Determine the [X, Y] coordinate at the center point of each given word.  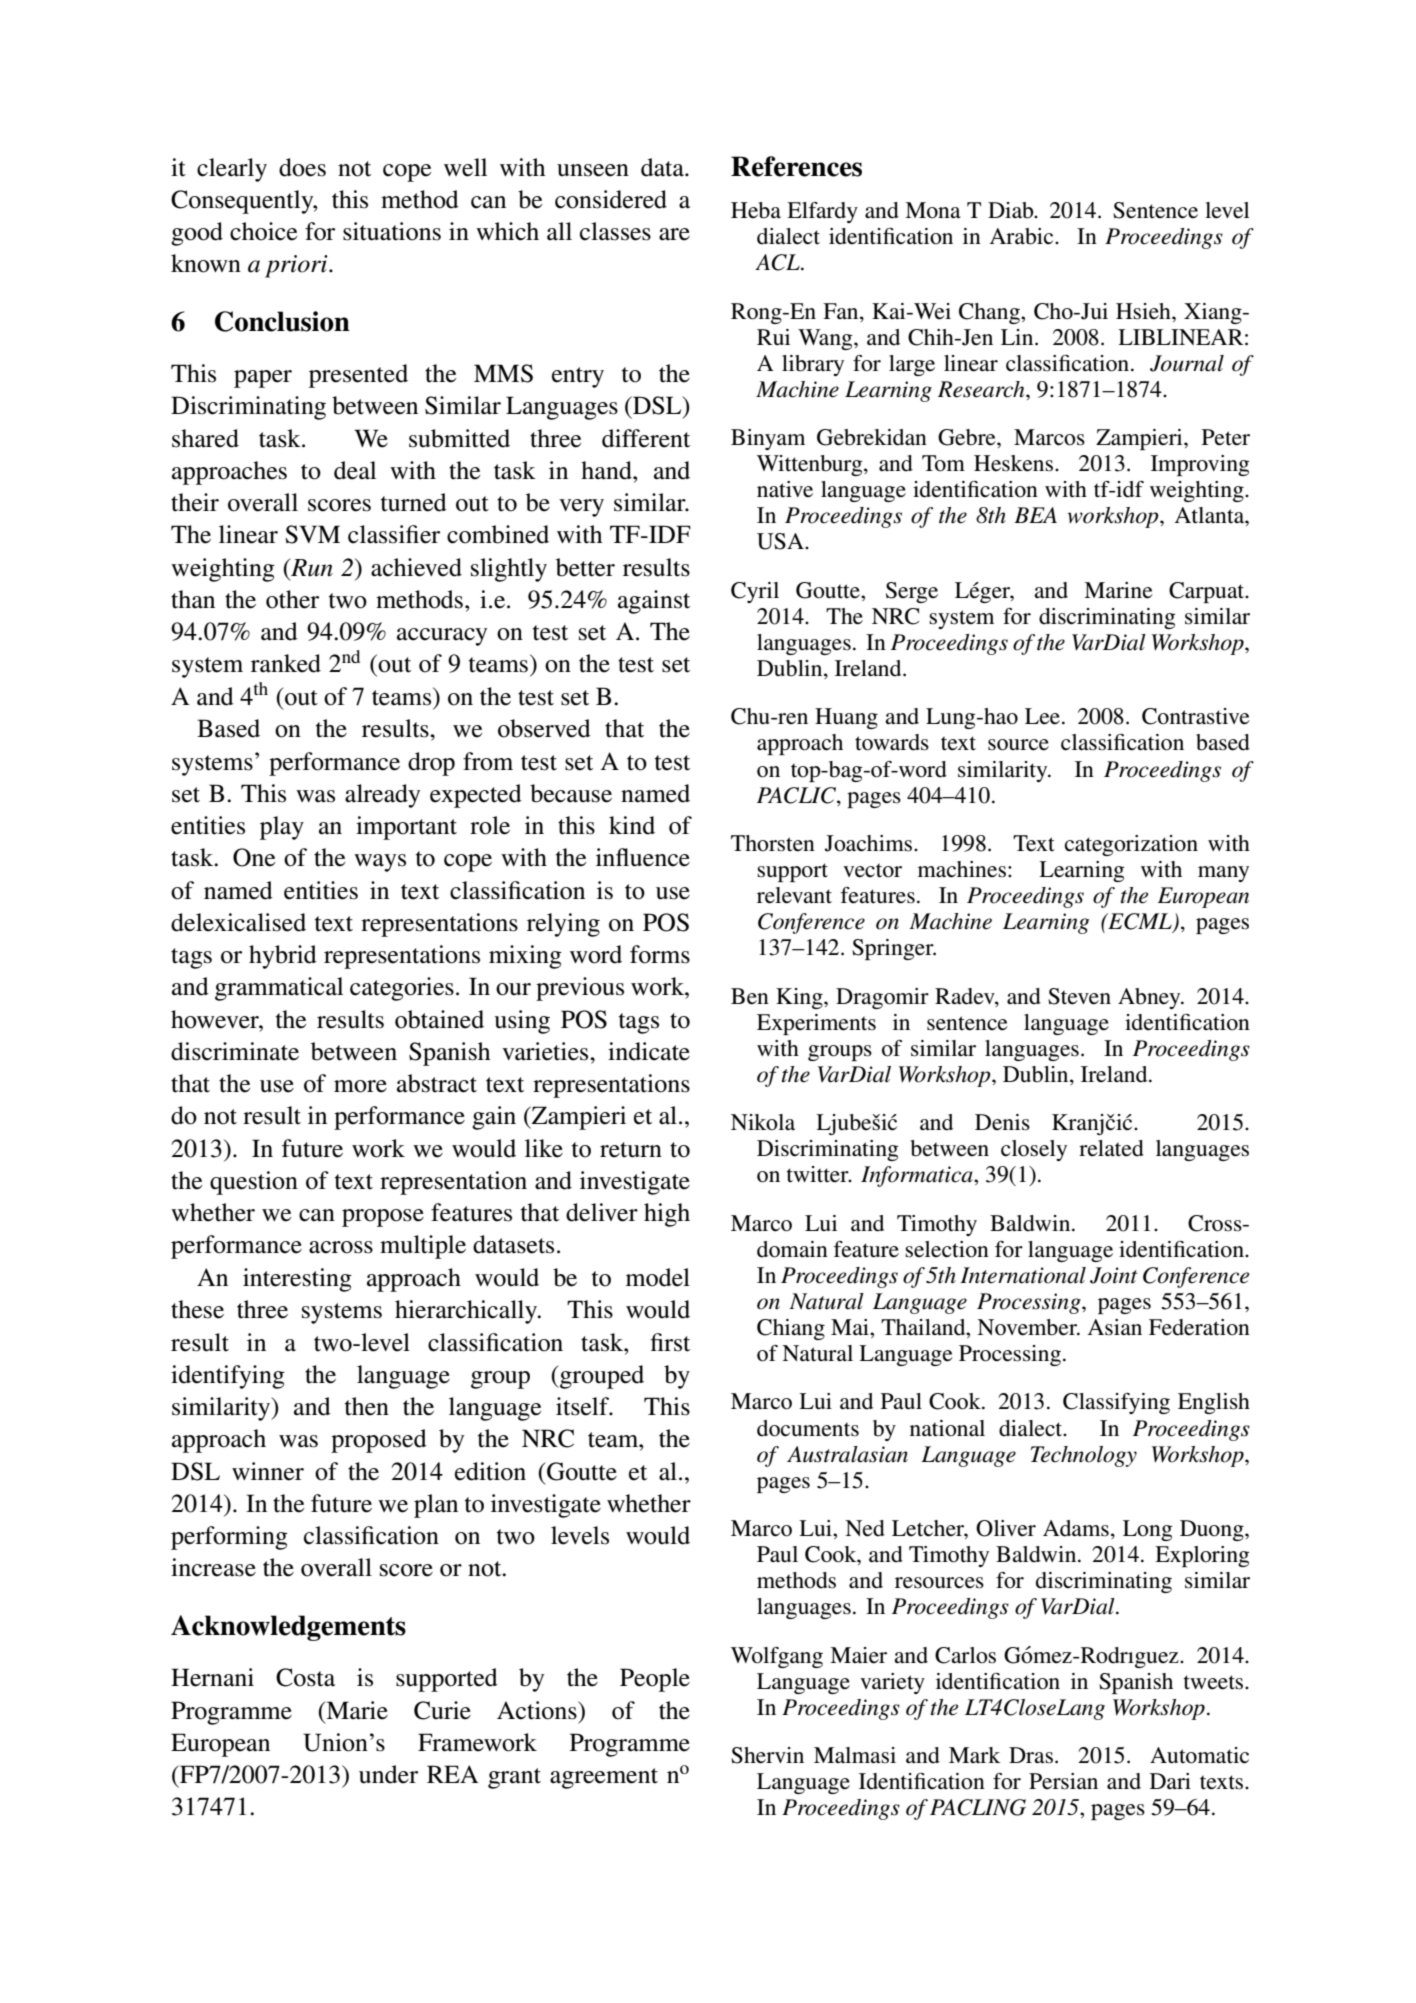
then [367, 1406]
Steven [1079, 996]
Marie [356, 1710]
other [292, 599]
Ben [750, 996]
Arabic [1023, 236]
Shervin [767, 1755]
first [670, 1342]
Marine [1118, 590]
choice [263, 231]
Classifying [1116, 1403]
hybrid [283, 957]
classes [615, 231]
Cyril [755, 592]
